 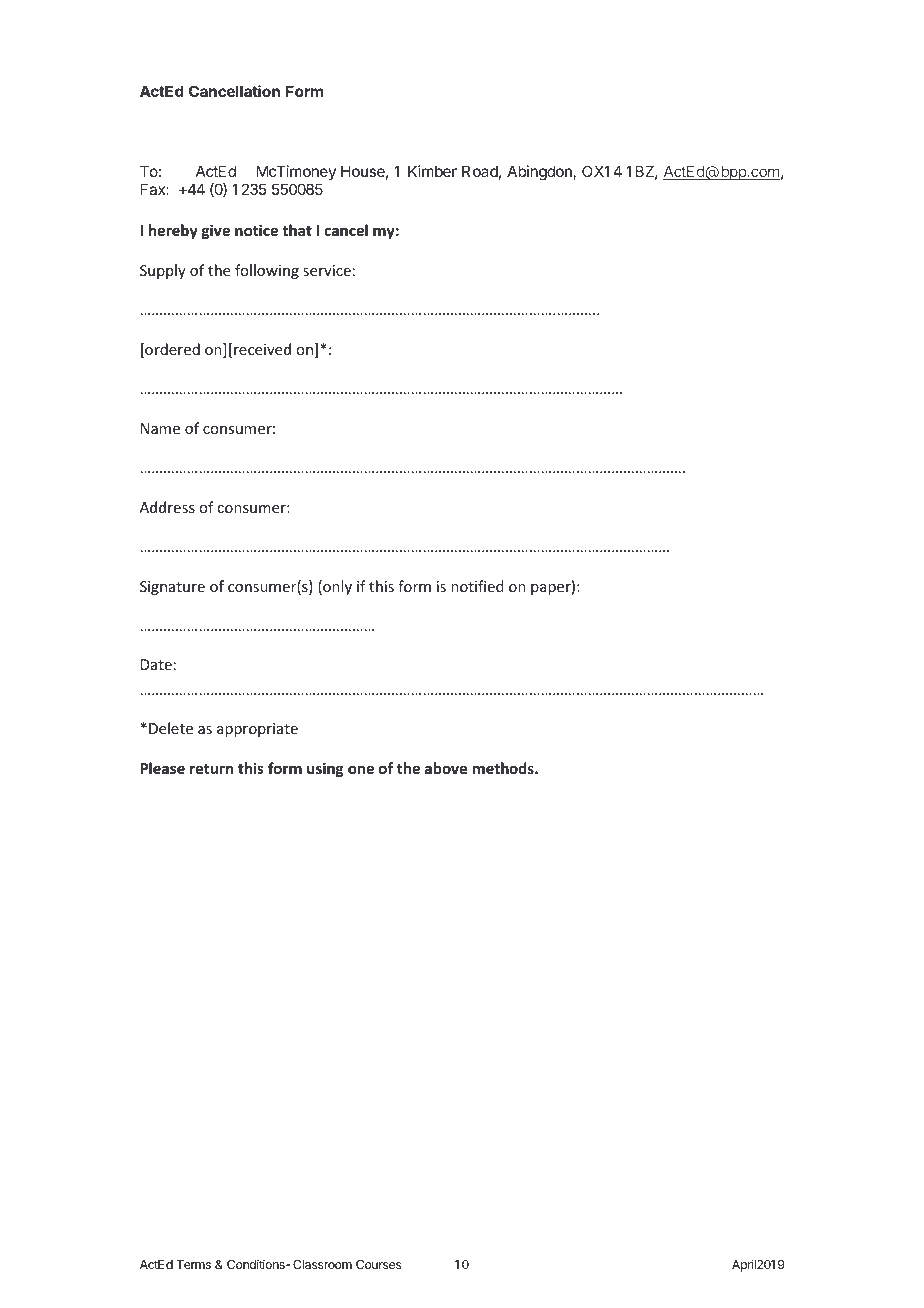 What do you see at coordinates (477, 586) in the document?
I see `notified` at bounding box center [477, 586].
